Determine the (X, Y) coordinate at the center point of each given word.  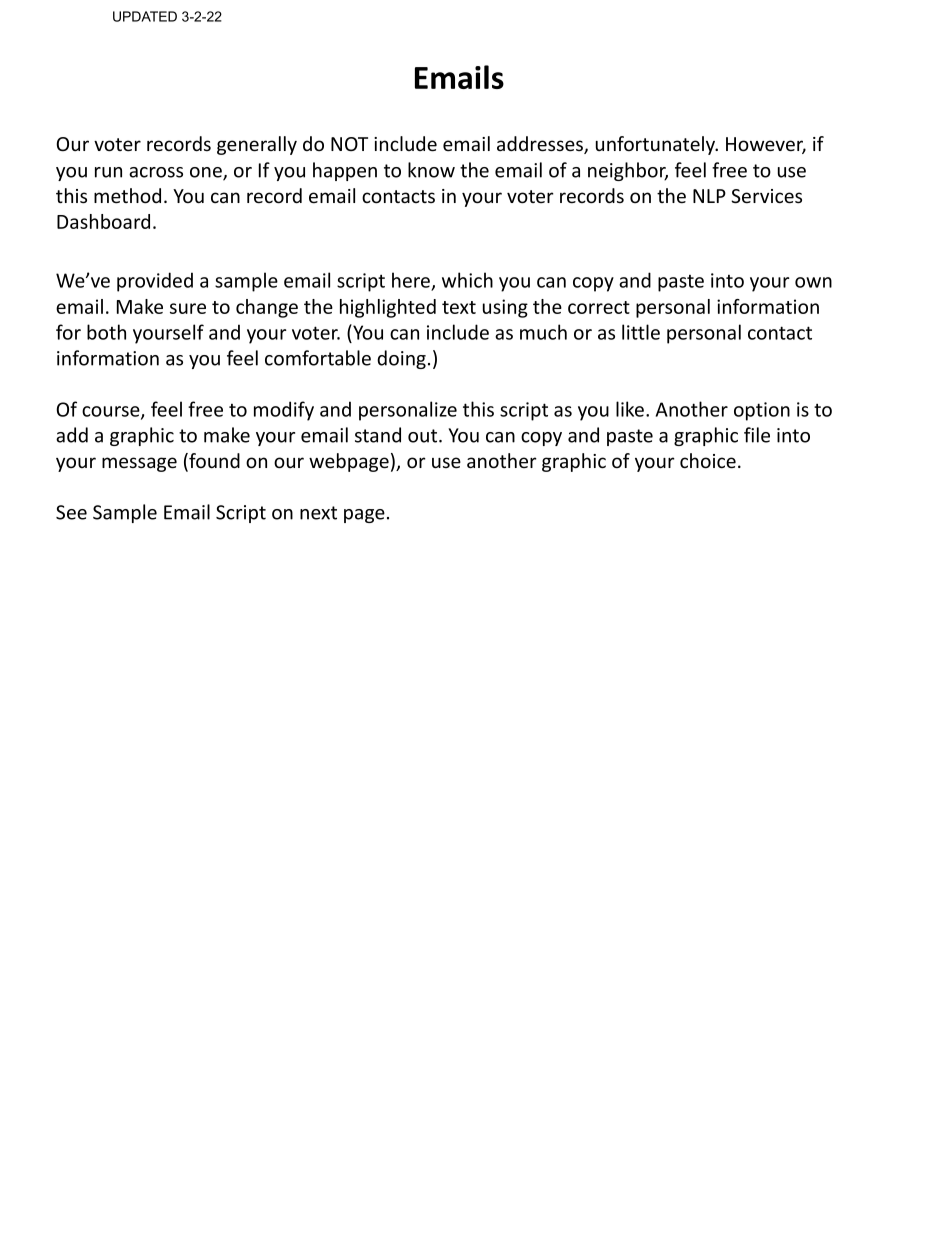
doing (401, 359)
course (112, 412)
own (813, 282)
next (318, 513)
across (156, 172)
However (766, 145)
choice (708, 461)
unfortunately (657, 145)
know (431, 170)
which (467, 280)
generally (257, 145)
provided (155, 282)
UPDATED (145, 16)
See (71, 512)
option (762, 411)
